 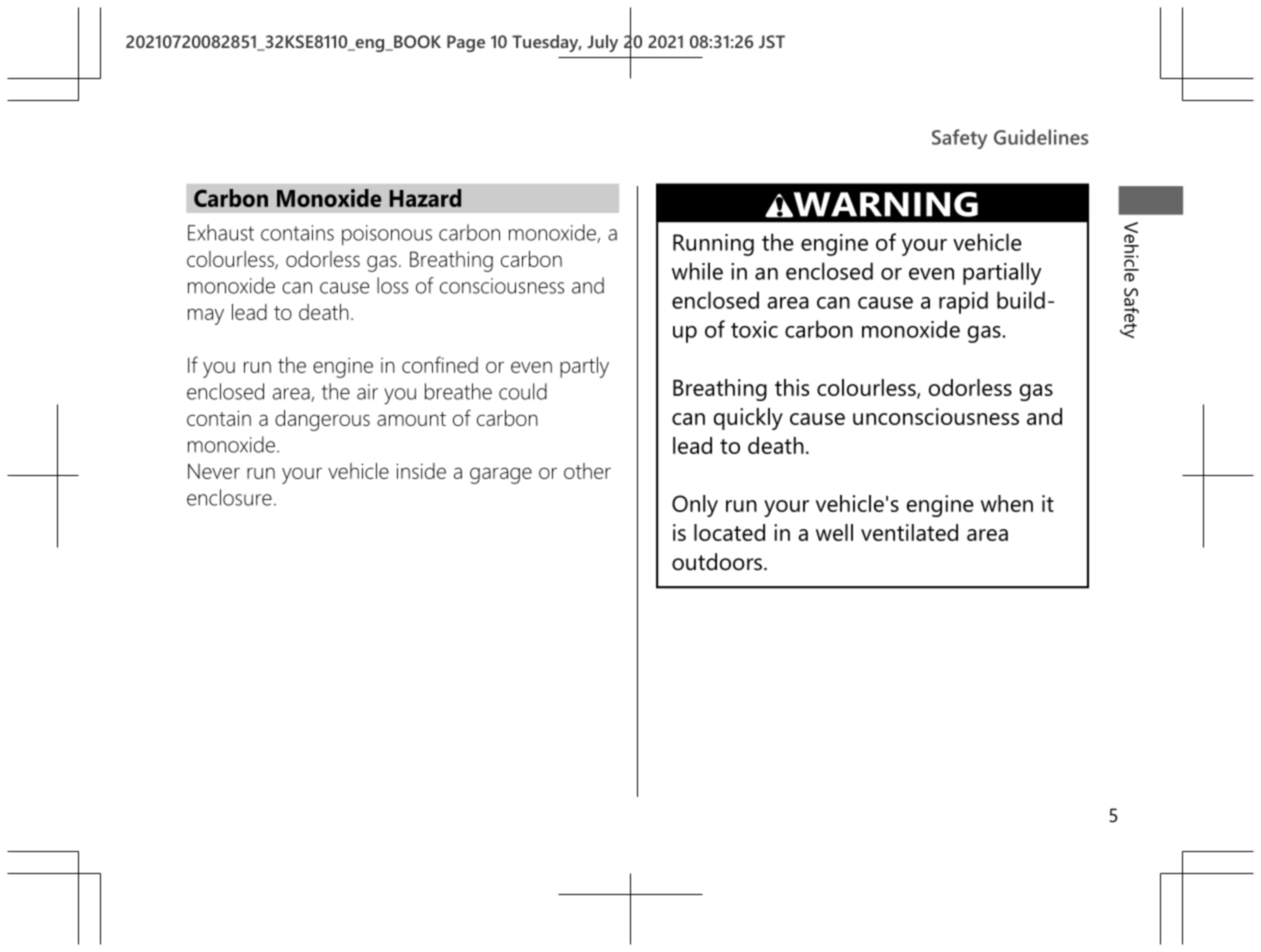 What do you see at coordinates (466, 43) in the document?
I see `Page` at bounding box center [466, 43].
